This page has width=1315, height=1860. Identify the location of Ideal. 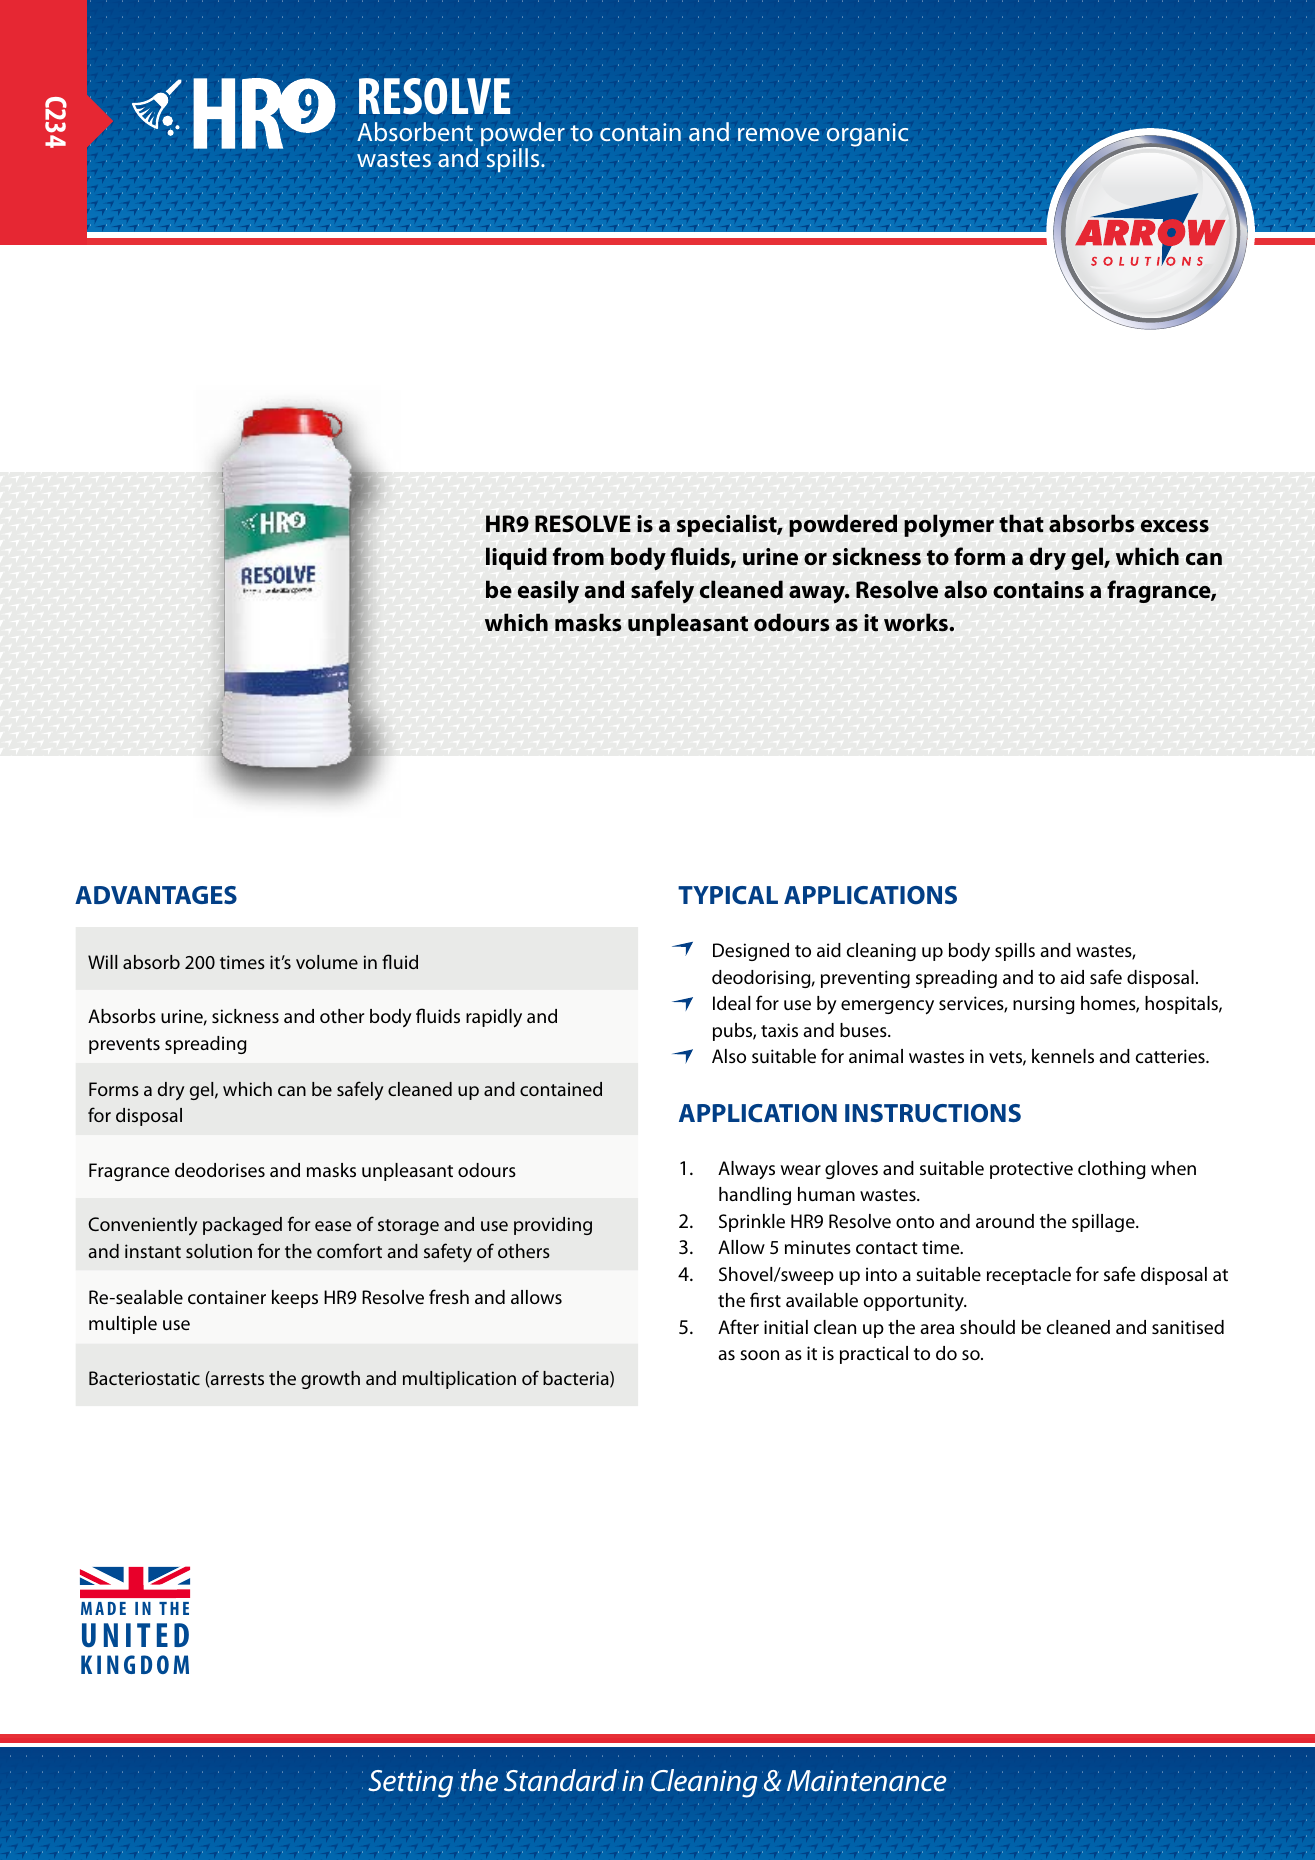
(732, 1003).
